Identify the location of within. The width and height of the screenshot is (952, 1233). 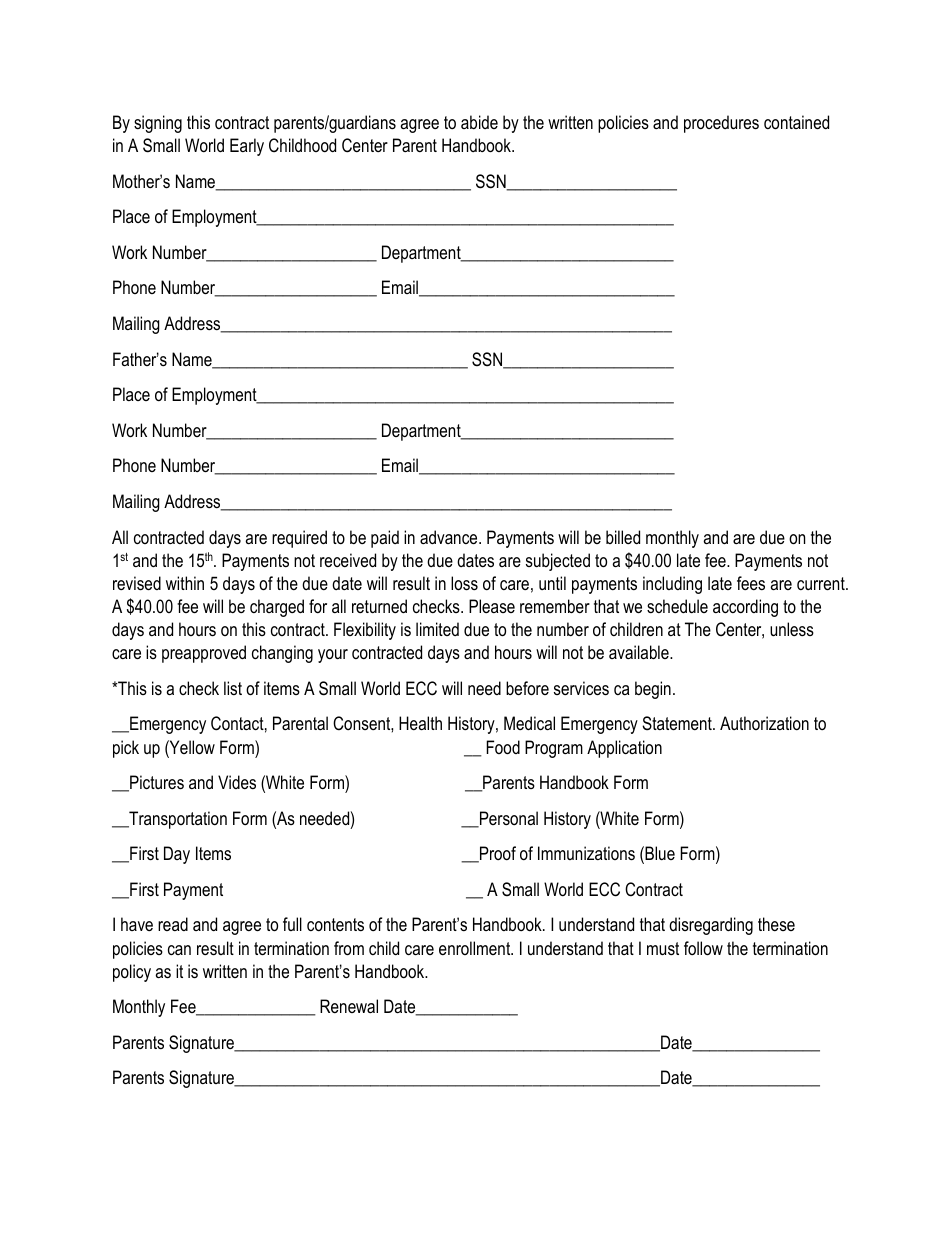
(185, 583).
